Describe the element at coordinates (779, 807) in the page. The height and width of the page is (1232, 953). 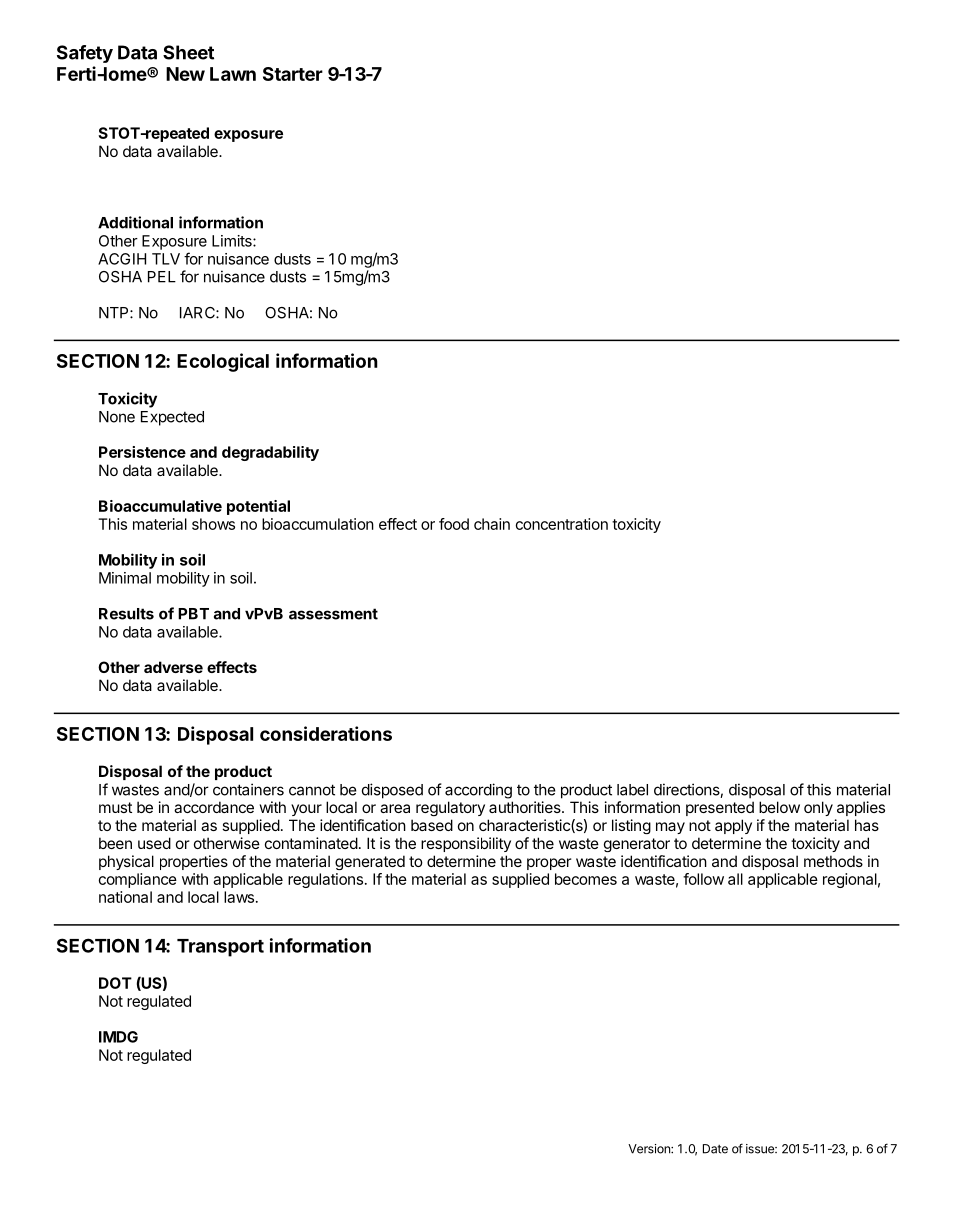
I see `below` at that location.
